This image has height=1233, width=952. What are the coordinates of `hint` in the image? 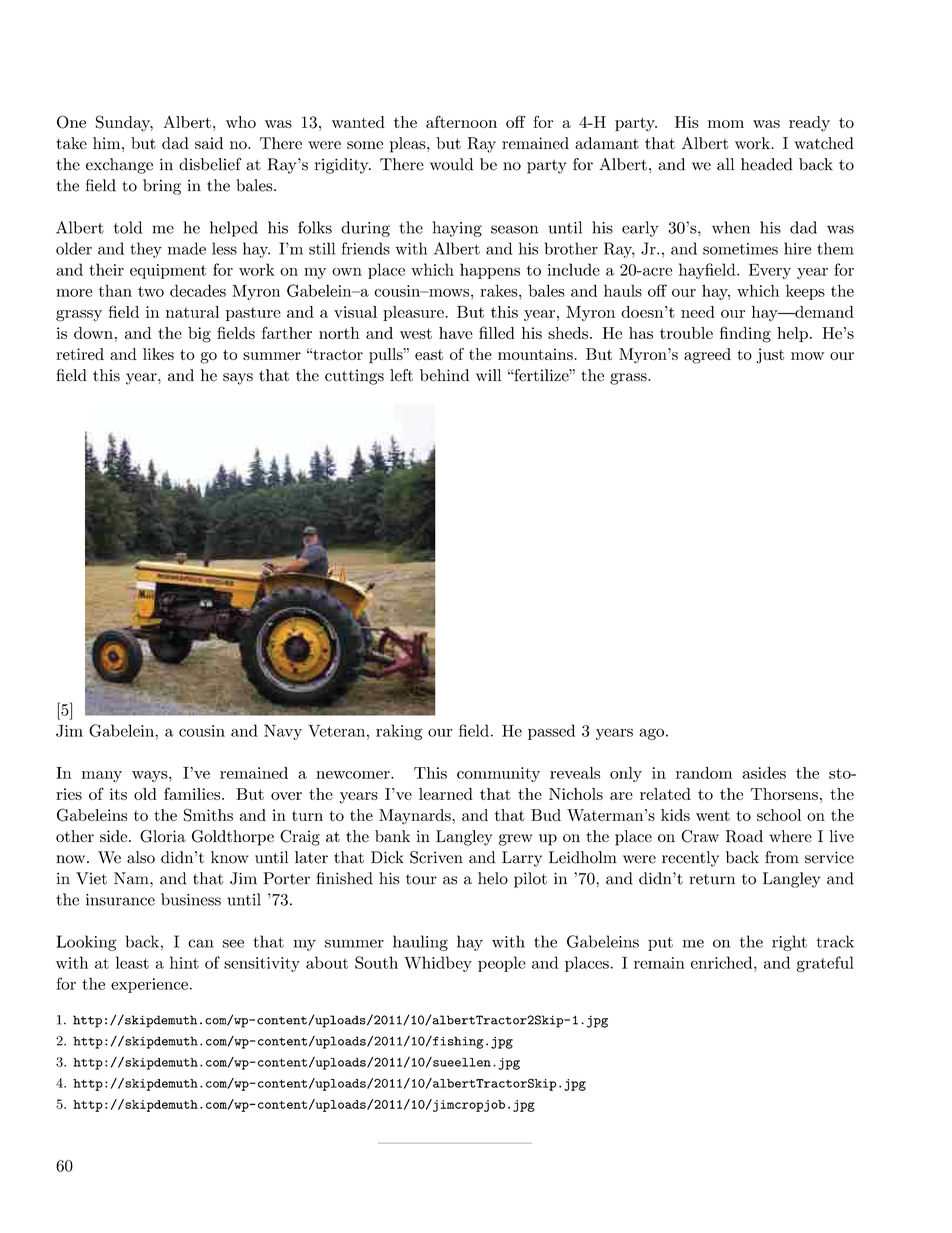 It's located at (184, 962).
